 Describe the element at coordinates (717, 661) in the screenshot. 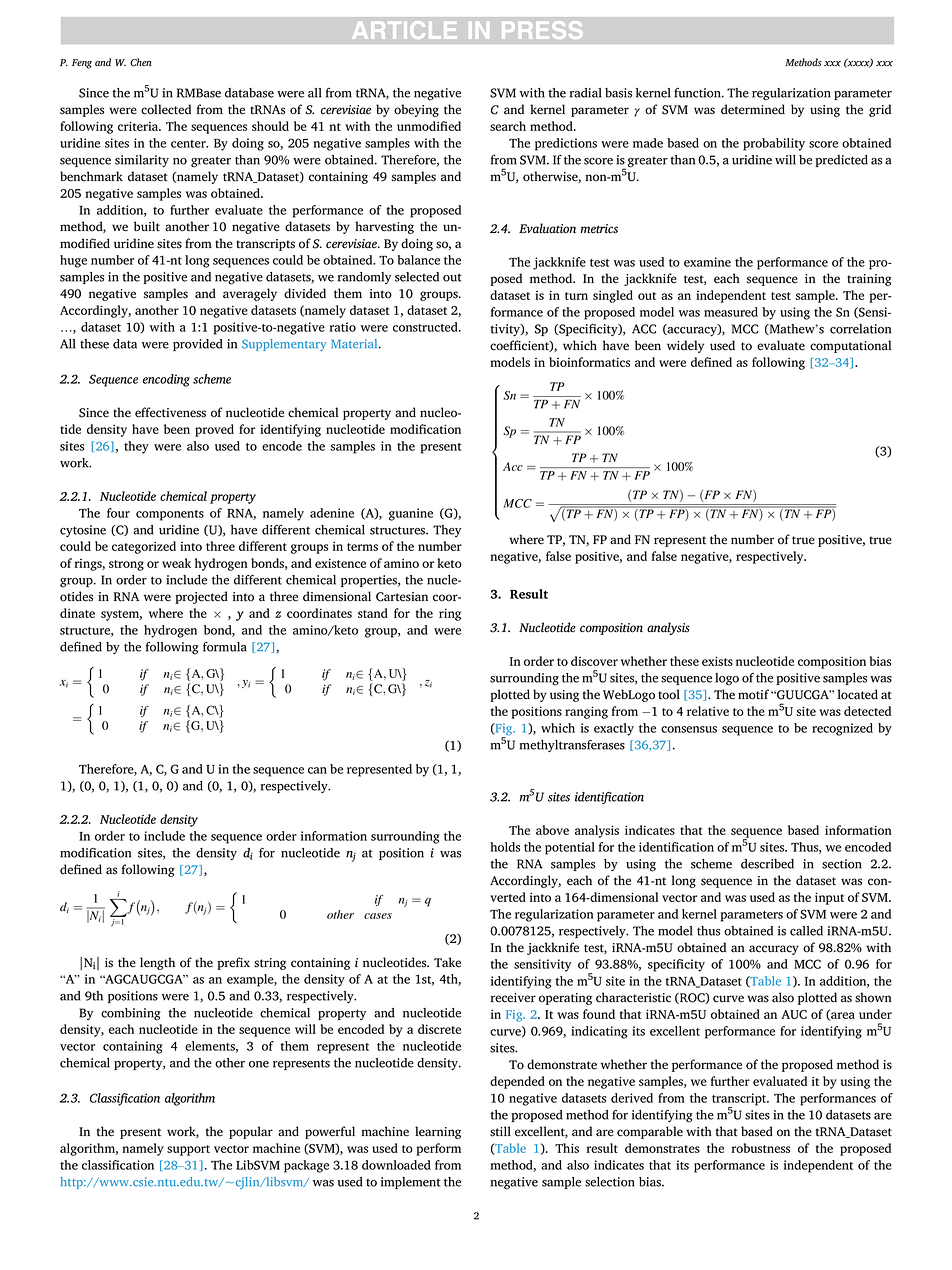

I see `exists` at that location.
